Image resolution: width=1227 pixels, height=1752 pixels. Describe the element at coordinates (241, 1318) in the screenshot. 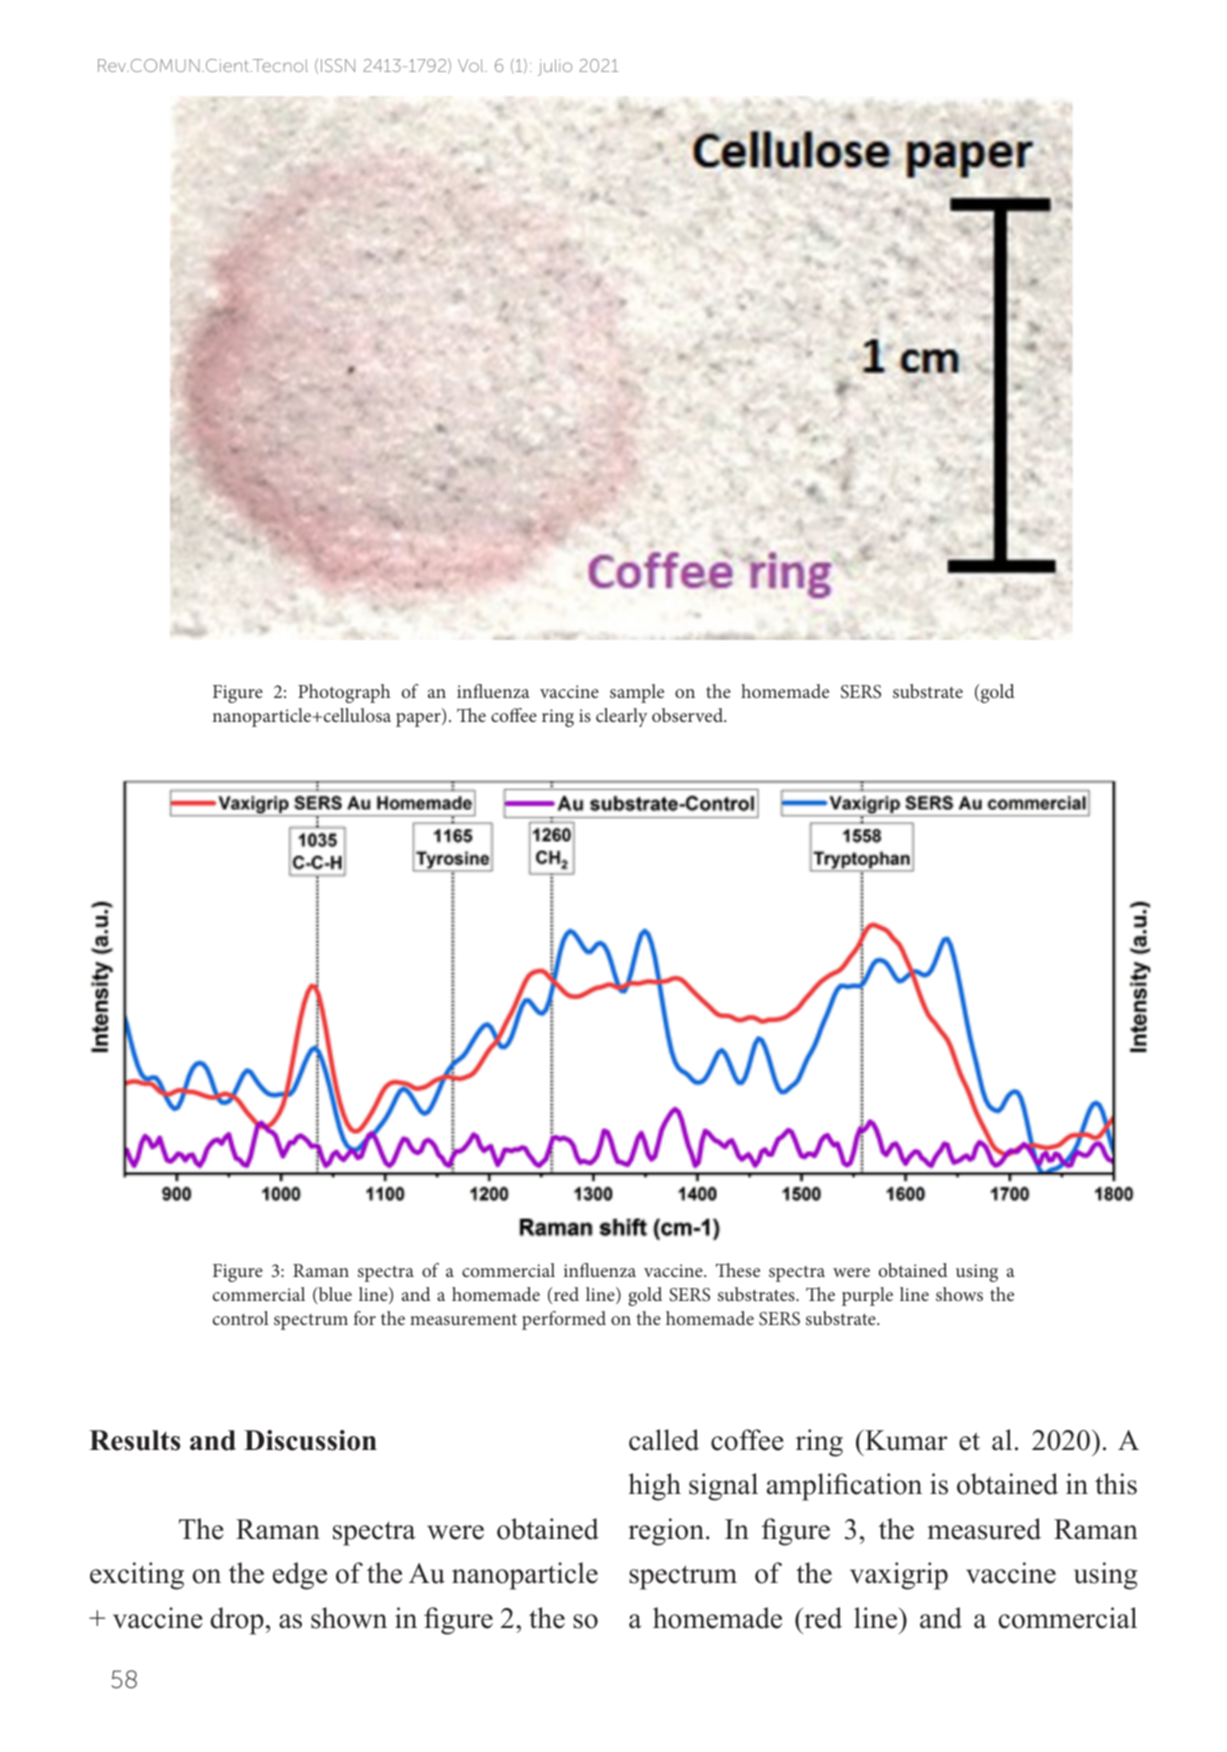

I see `control` at that location.
